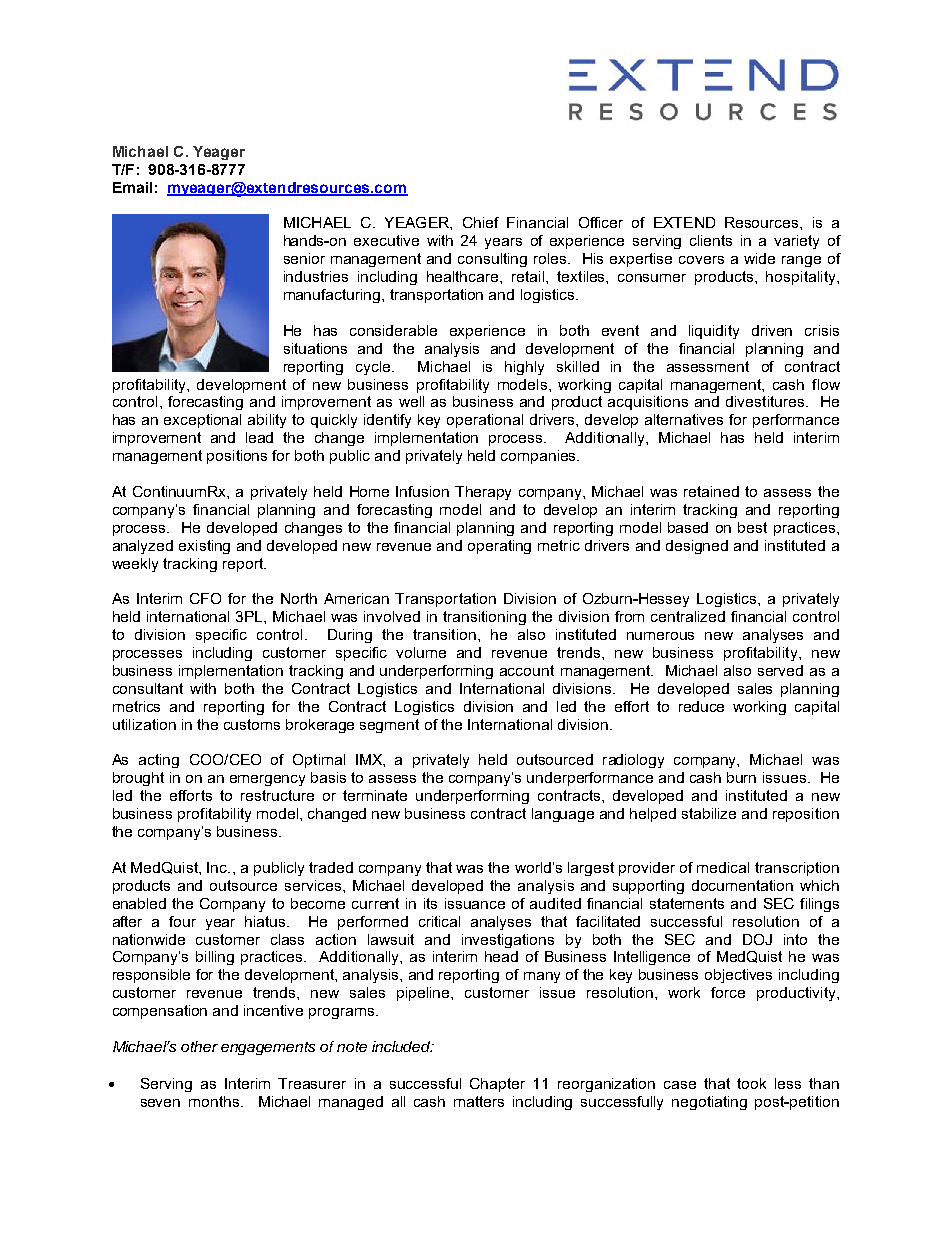  Describe the element at coordinates (132, 187) in the screenshot. I see `Email` at that location.
